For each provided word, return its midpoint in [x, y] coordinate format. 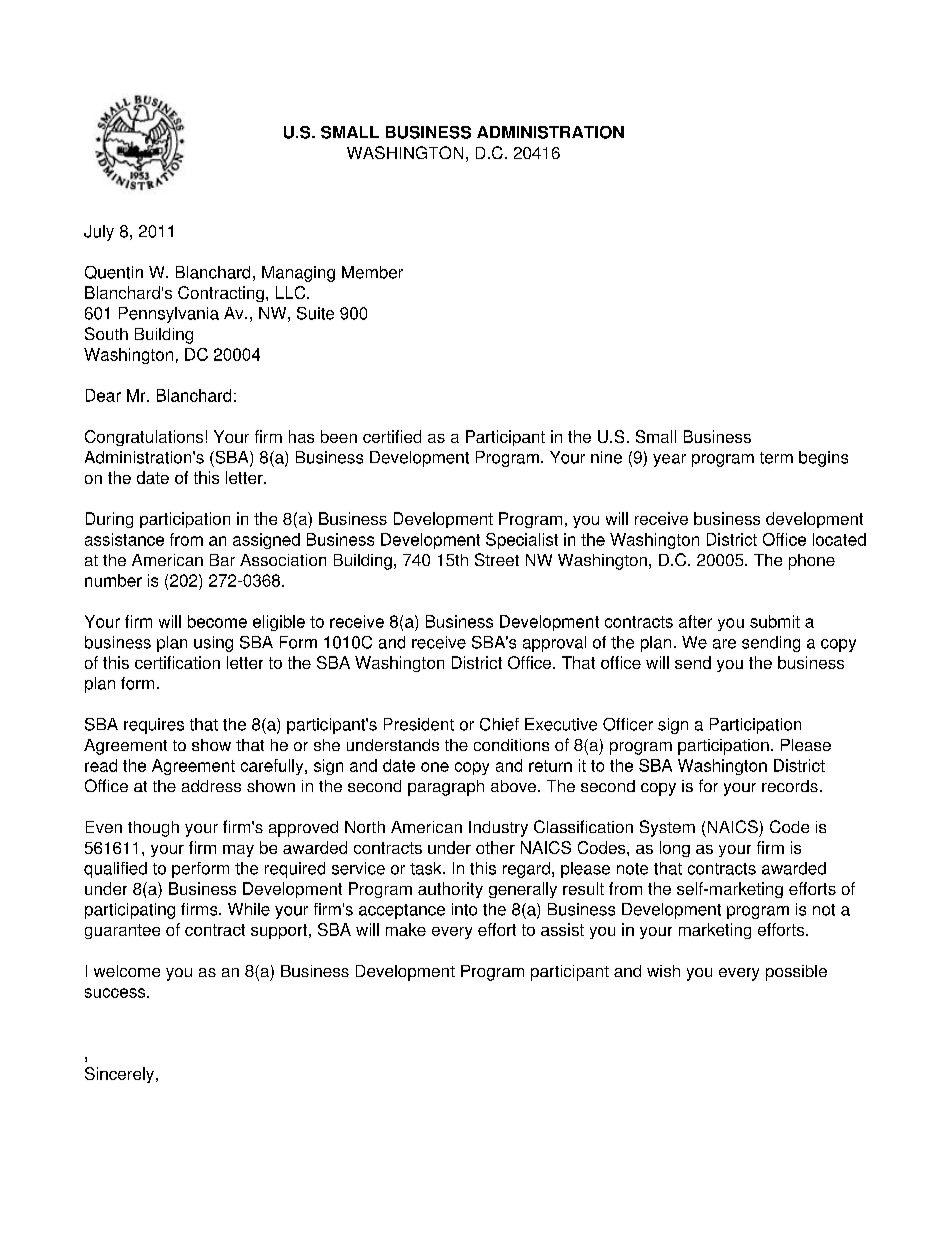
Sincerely [119, 1075]
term [776, 458]
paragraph [446, 788]
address [211, 786]
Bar [222, 560]
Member [372, 272]
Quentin [114, 272]
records [790, 786]
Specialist [522, 541]
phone [812, 562]
